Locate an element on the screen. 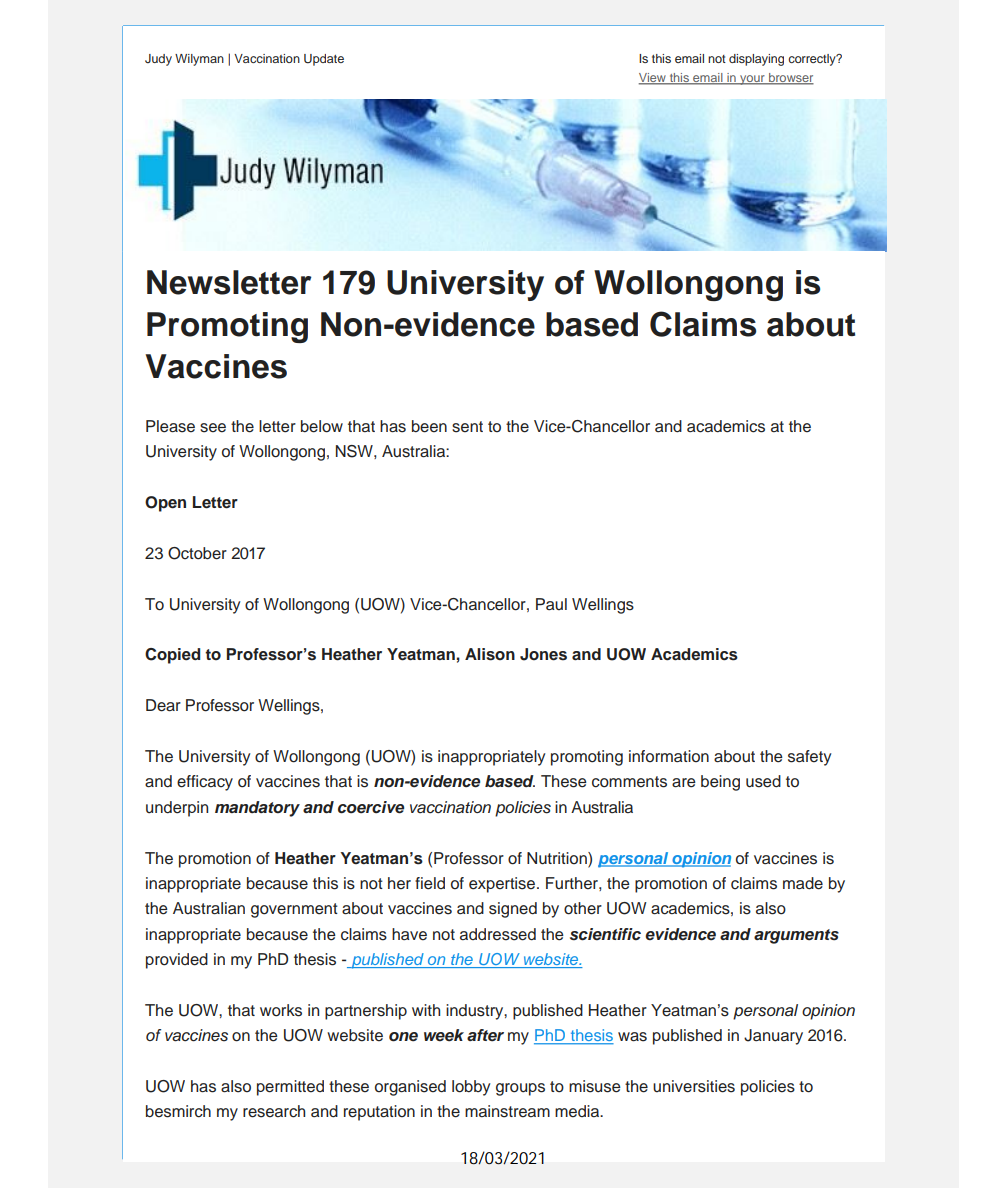  View is located at coordinates (653, 79).
